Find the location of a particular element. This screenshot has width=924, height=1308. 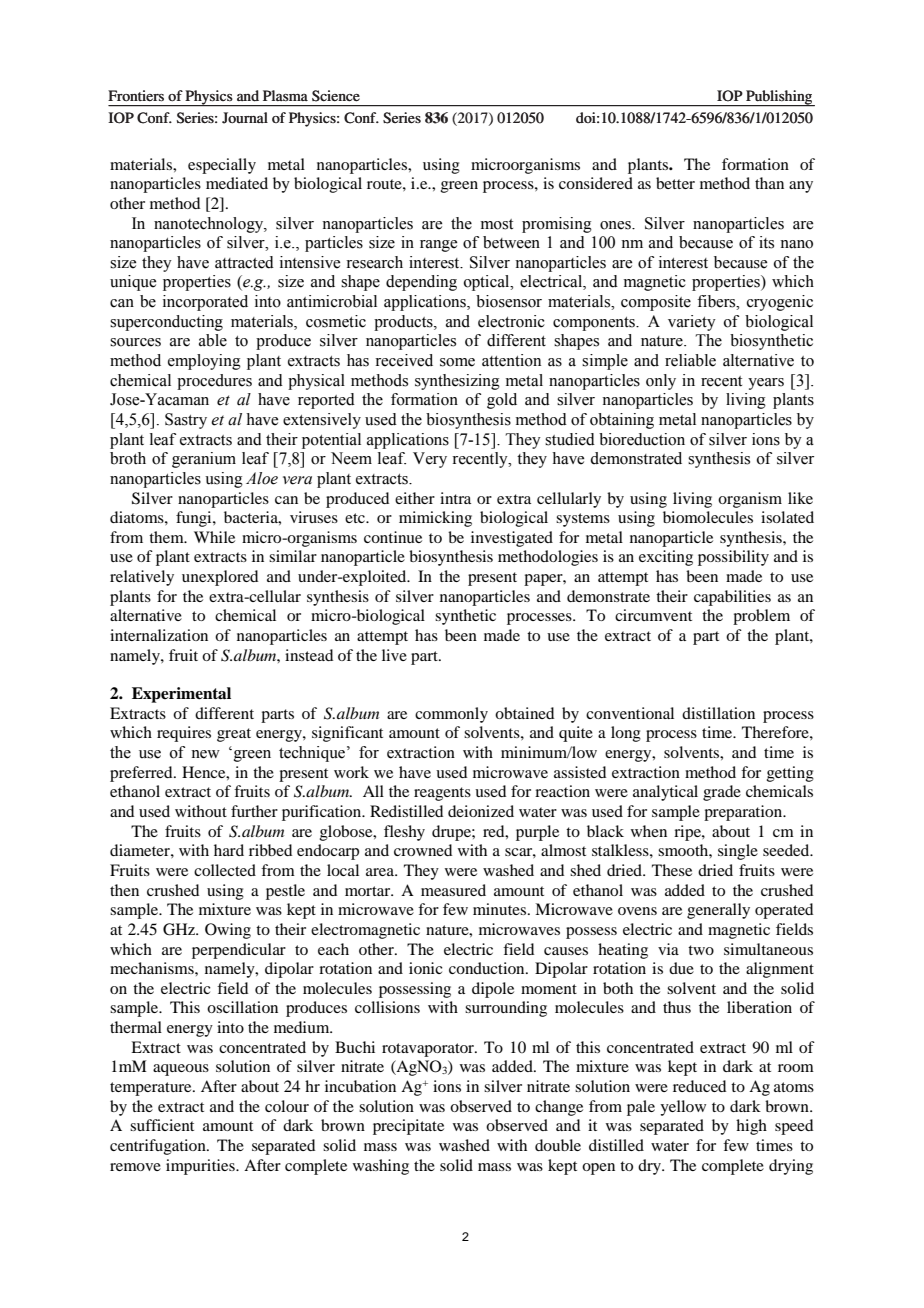

precipitate is located at coordinates (408, 1127).
